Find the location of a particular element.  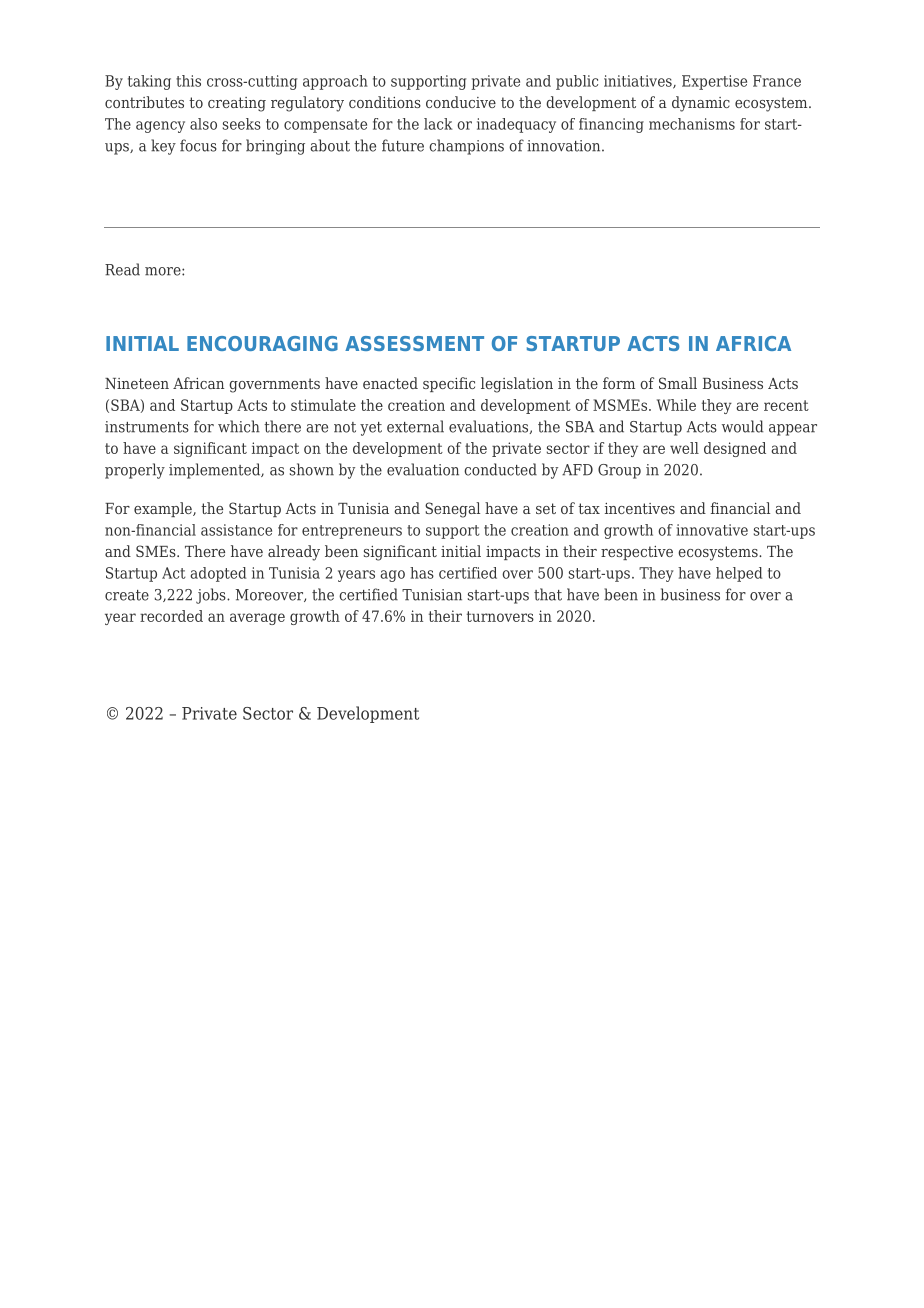

innovative is located at coordinates (712, 530).
